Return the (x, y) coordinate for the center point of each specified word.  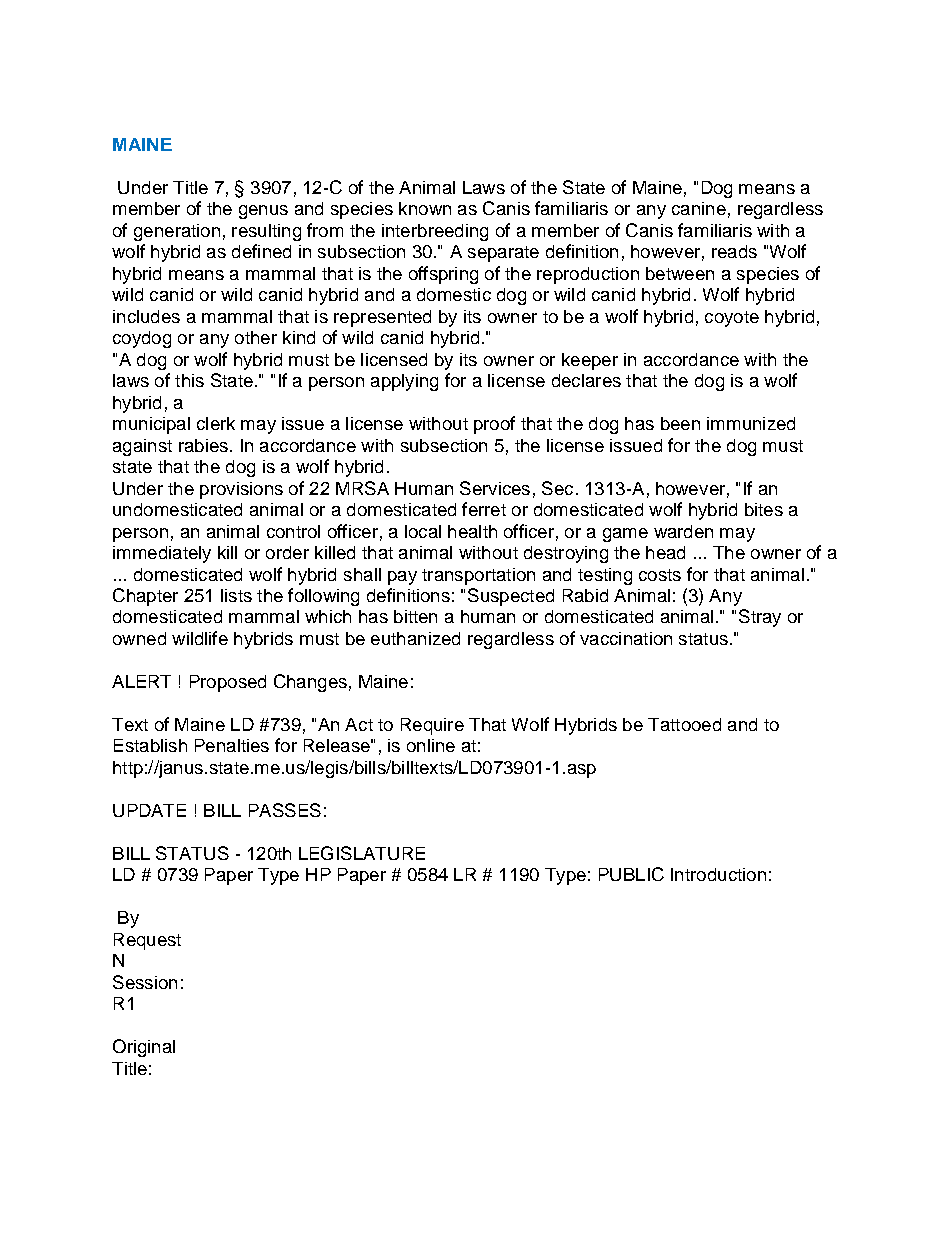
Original (144, 1048)
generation (177, 232)
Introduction (718, 874)
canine (699, 208)
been (680, 423)
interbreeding (435, 232)
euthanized (415, 638)
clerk (216, 423)
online (431, 745)
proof (494, 425)
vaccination (626, 638)
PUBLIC (631, 874)
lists (236, 595)
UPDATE (149, 810)
